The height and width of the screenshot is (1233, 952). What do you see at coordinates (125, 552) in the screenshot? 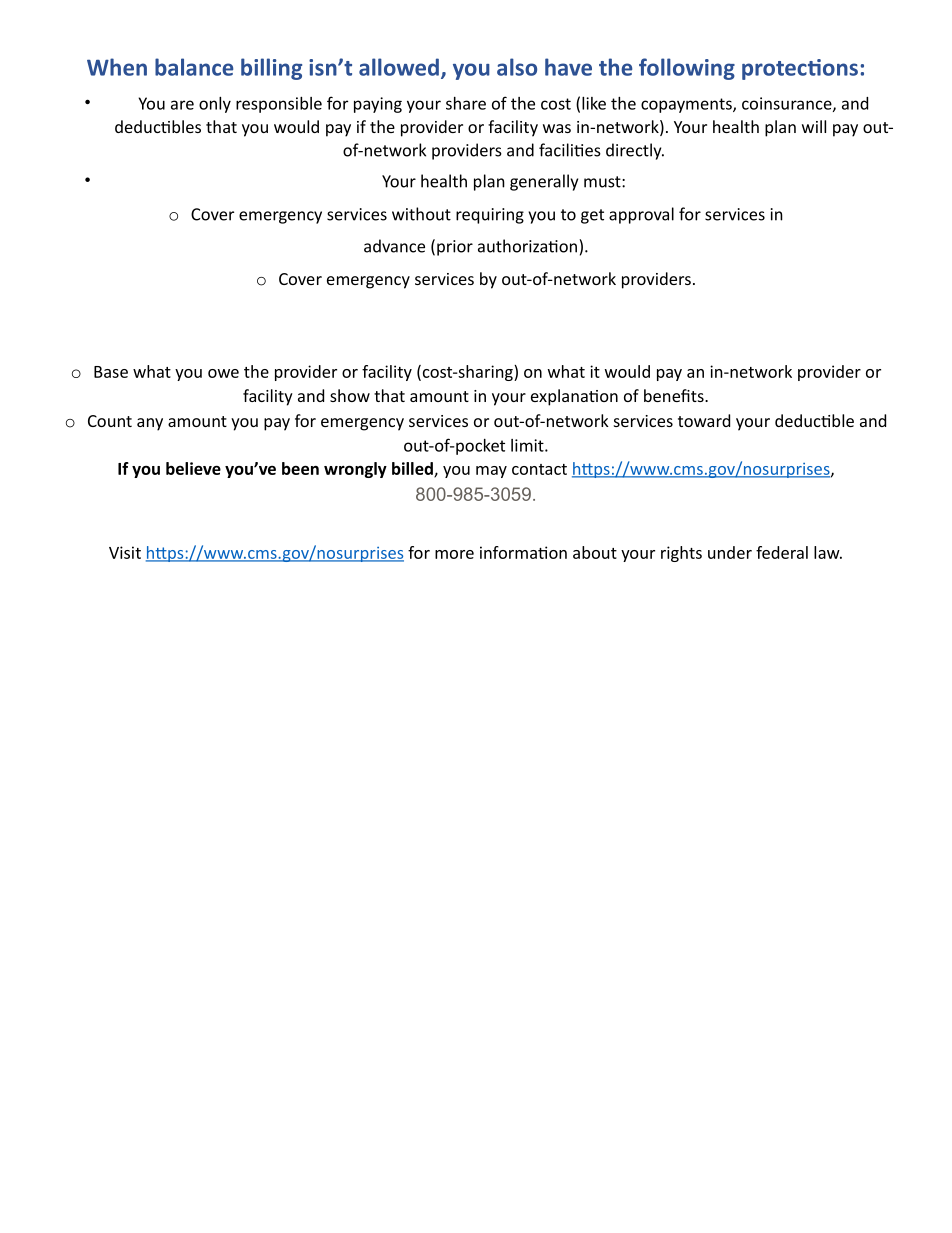
I see `Visit` at bounding box center [125, 552].
